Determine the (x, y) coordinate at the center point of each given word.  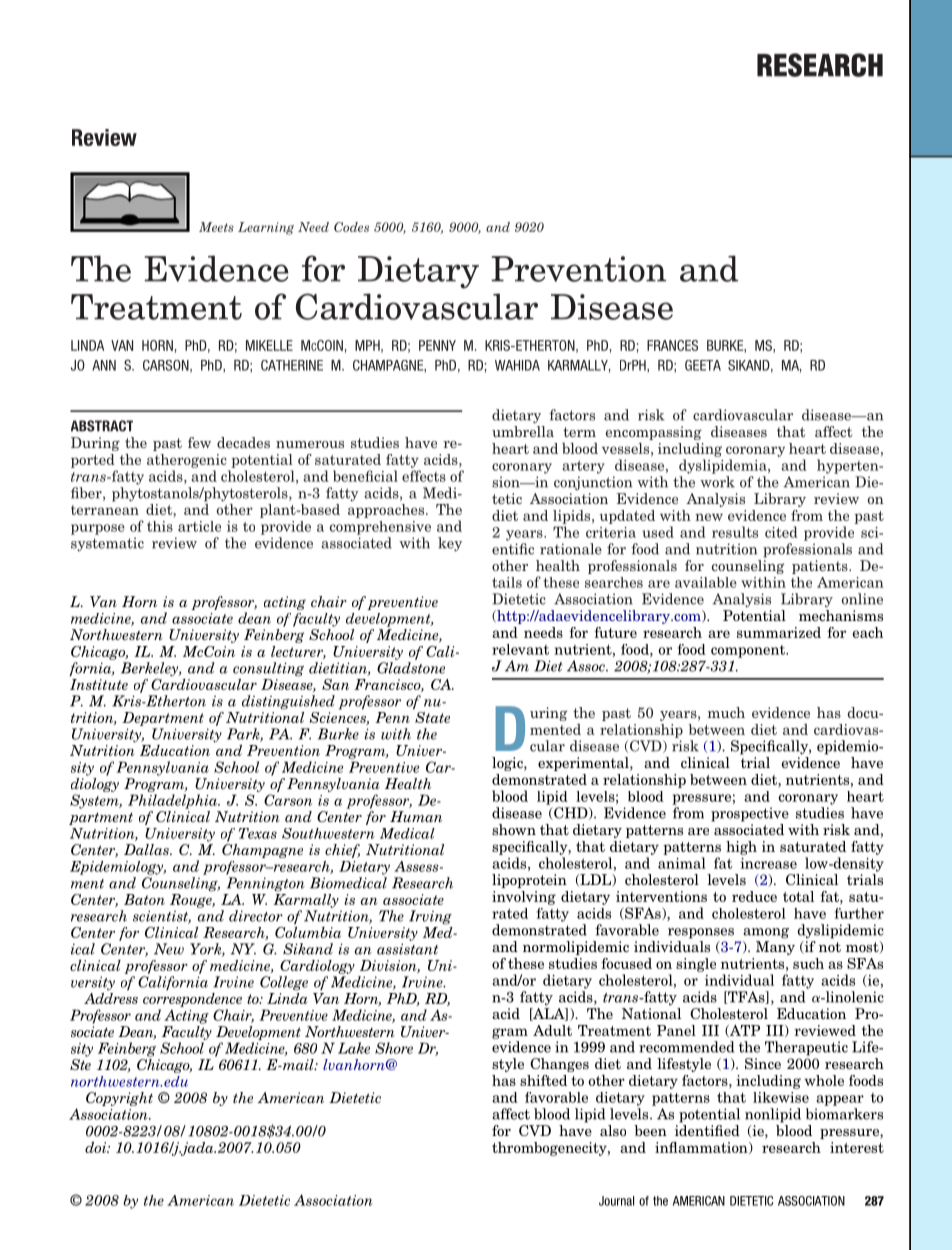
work (717, 482)
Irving (430, 917)
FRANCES (672, 345)
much (726, 712)
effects (424, 476)
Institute (99, 684)
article (199, 526)
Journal (616, 1201)
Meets (216, 227)
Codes (351, 227)
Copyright (119, 1099)
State (432, 717)
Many (775, 948)
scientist (162, 917)
